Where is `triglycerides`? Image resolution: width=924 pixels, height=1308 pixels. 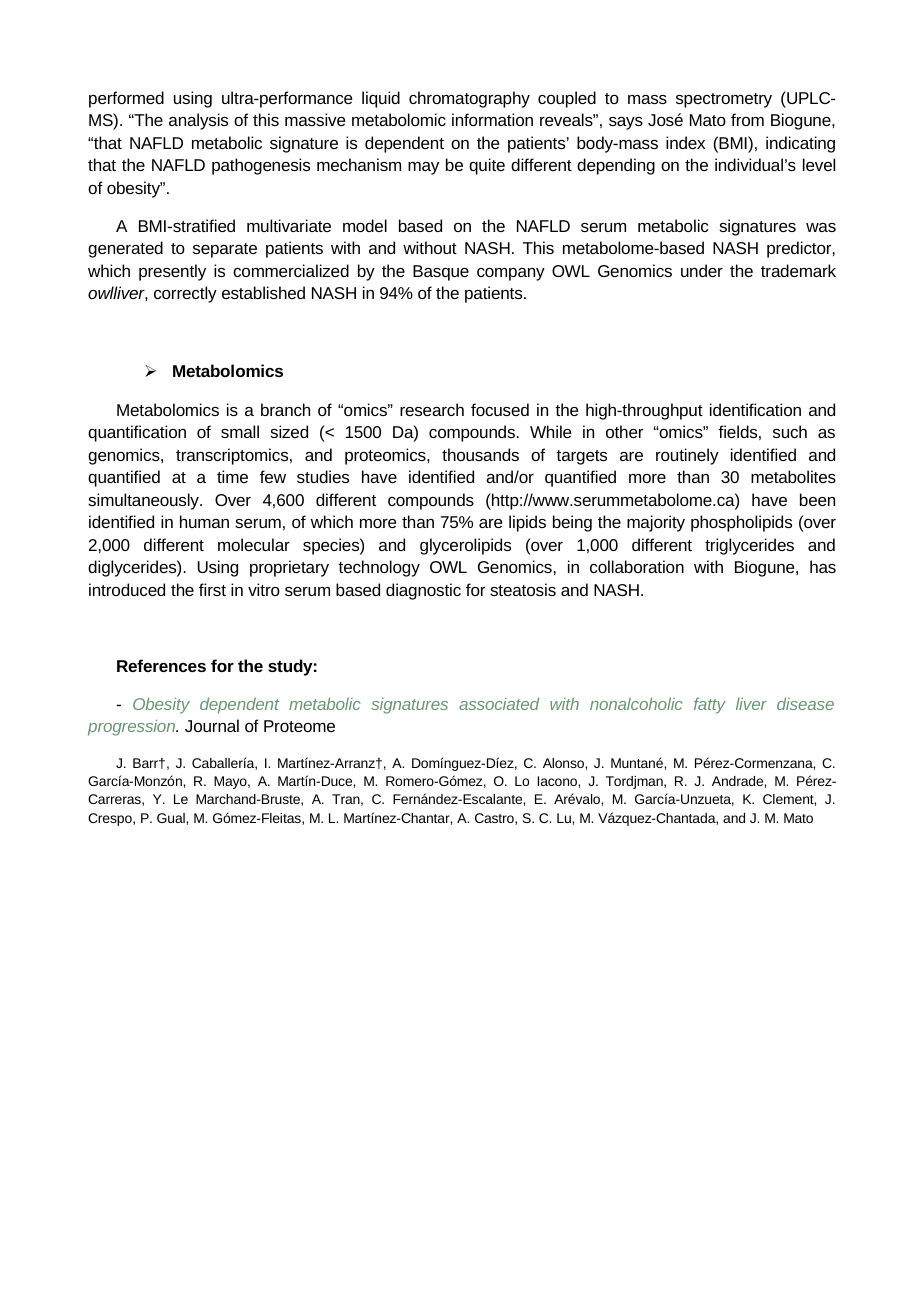 triglycerides is located at coordinates (749, 546).
